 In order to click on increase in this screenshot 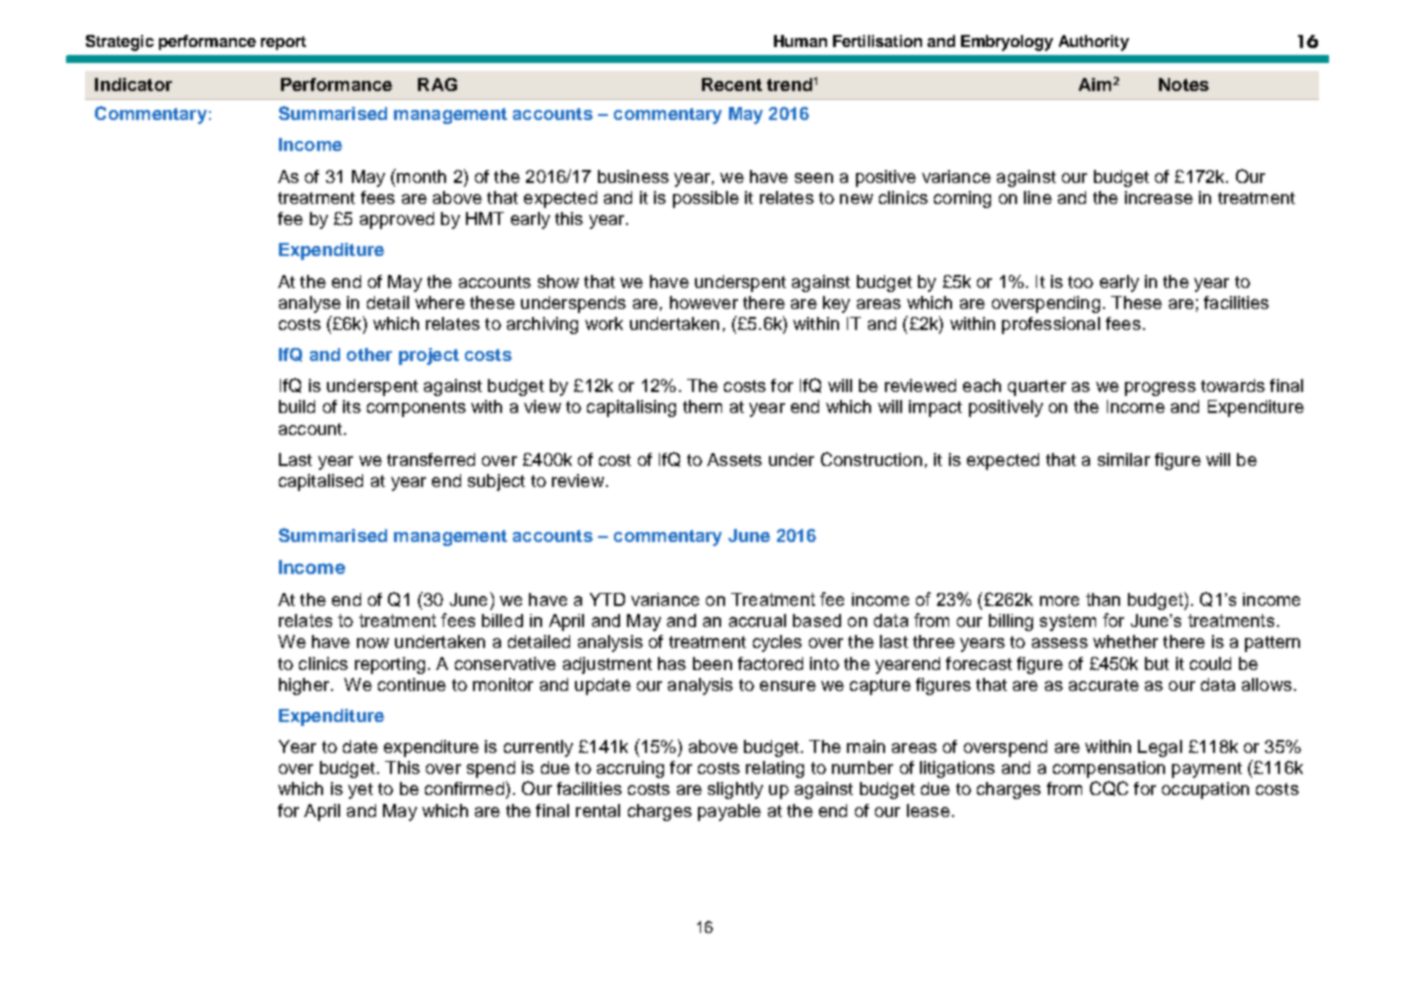, I will do `click(1159, 197)`.
